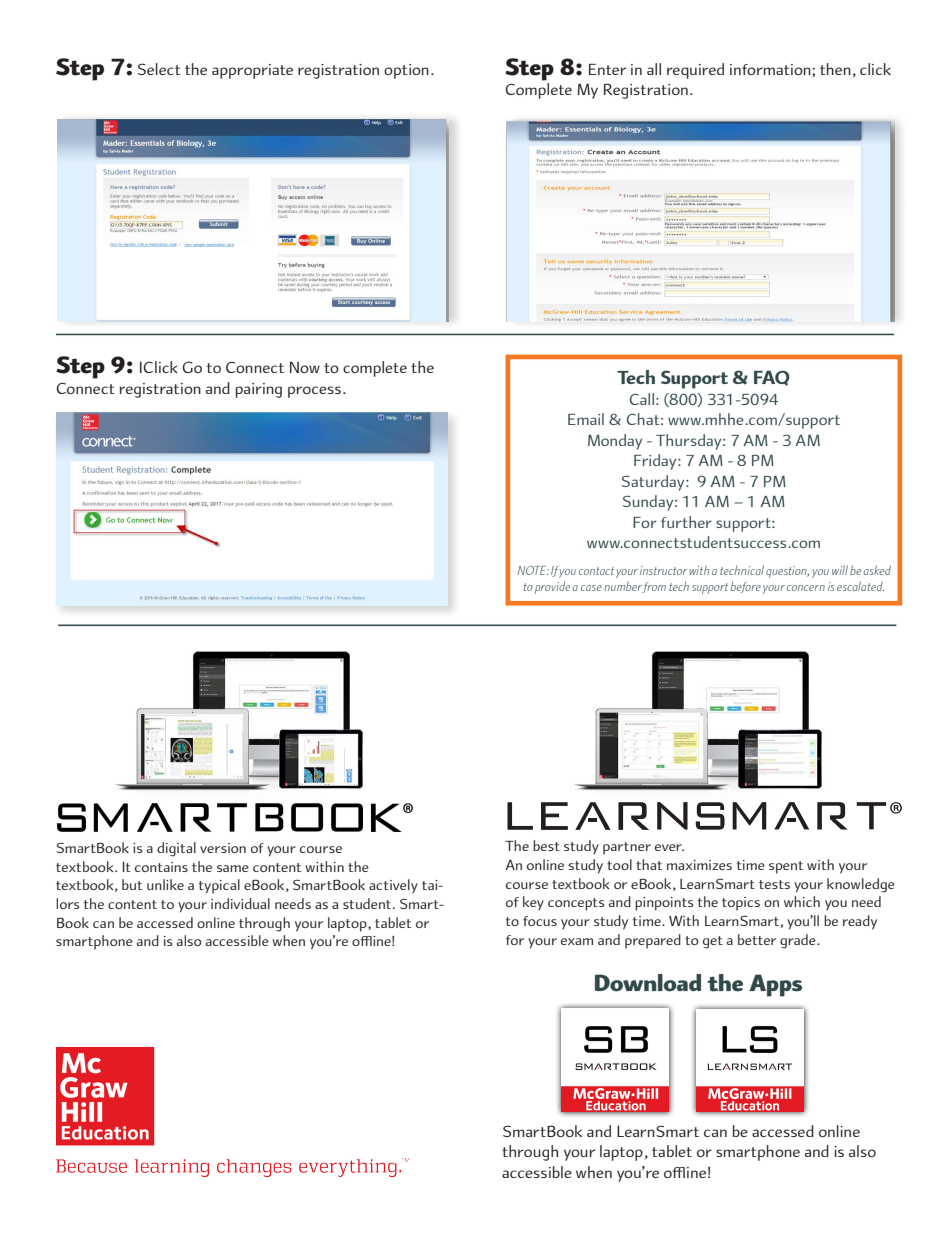 The width and height of the image is (952, 1233). Describe the element at coordinates (316, 392) in the image. I see `process` at that location.
